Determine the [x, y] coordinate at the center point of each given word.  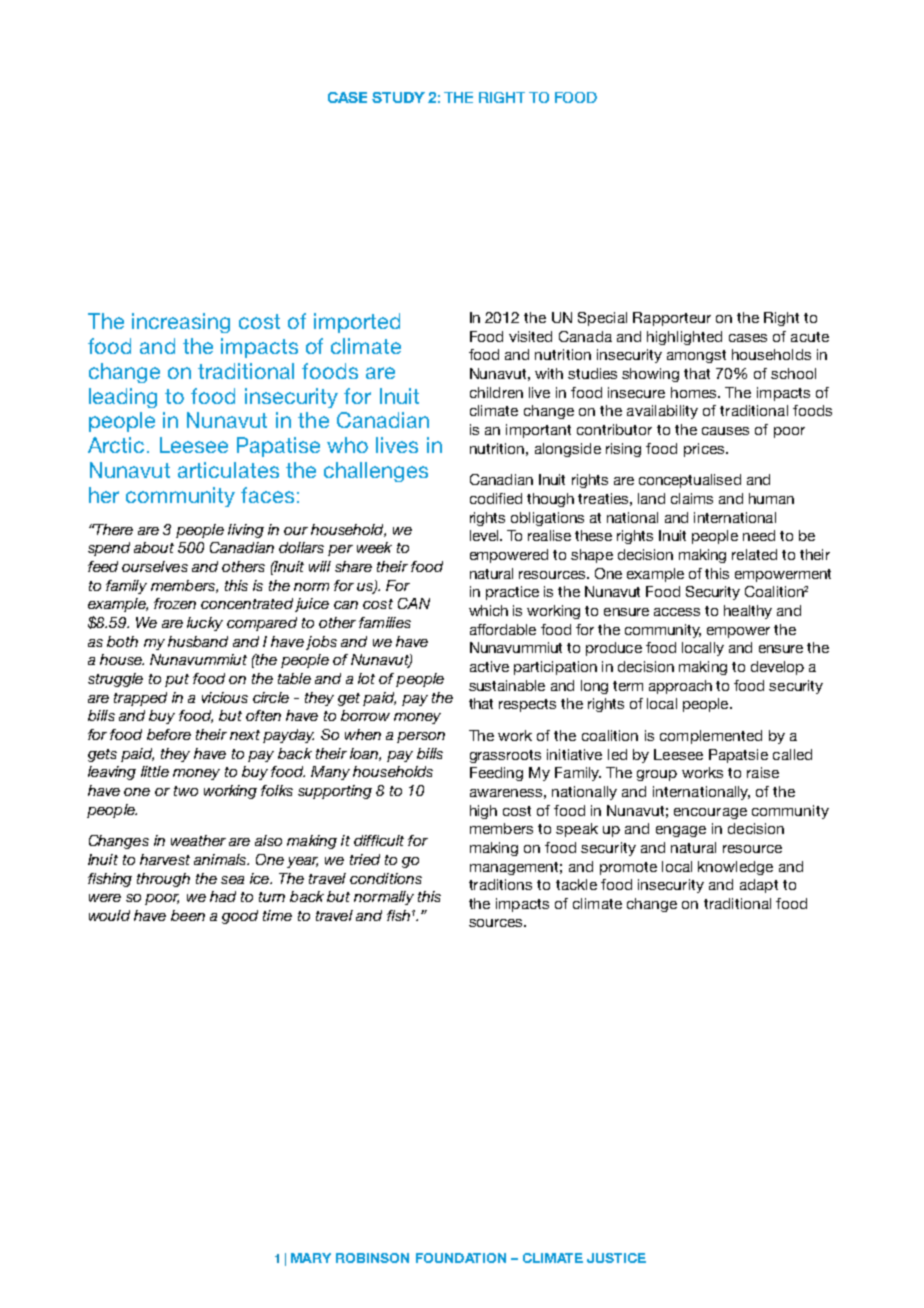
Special [602, 319]
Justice [616, 1258]
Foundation [461, 1258]
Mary [311, 1258]
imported [357, 323]
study [398, 97]
